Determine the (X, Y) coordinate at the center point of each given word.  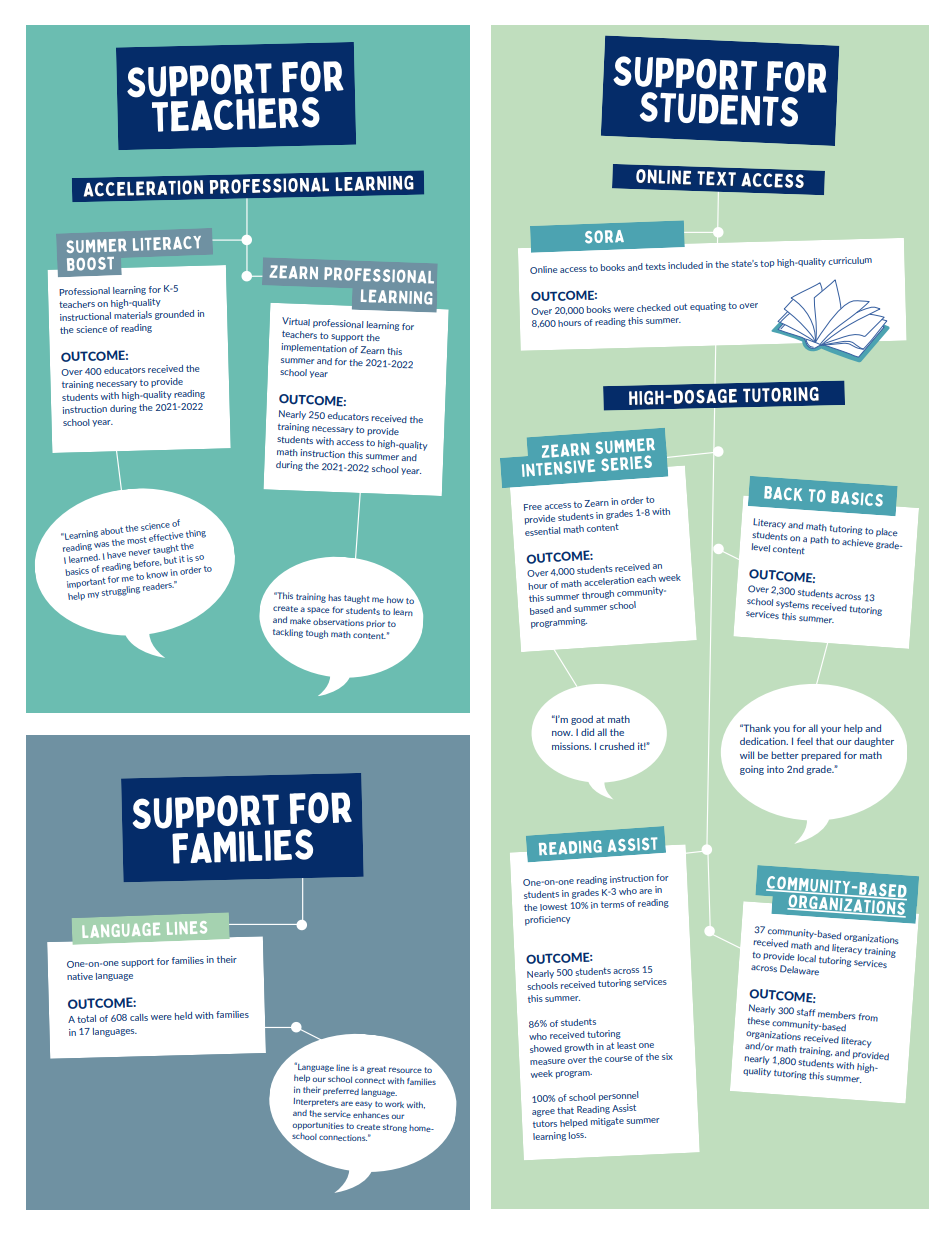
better (785, 755)
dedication (764, 741)
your (831, 730)
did (587, 732)
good (582, 720)
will (747, 755)
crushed (616, 746)
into (775, 769)
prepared (821, 756)
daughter (874, 742)
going (752, 770)
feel (805, 741)
